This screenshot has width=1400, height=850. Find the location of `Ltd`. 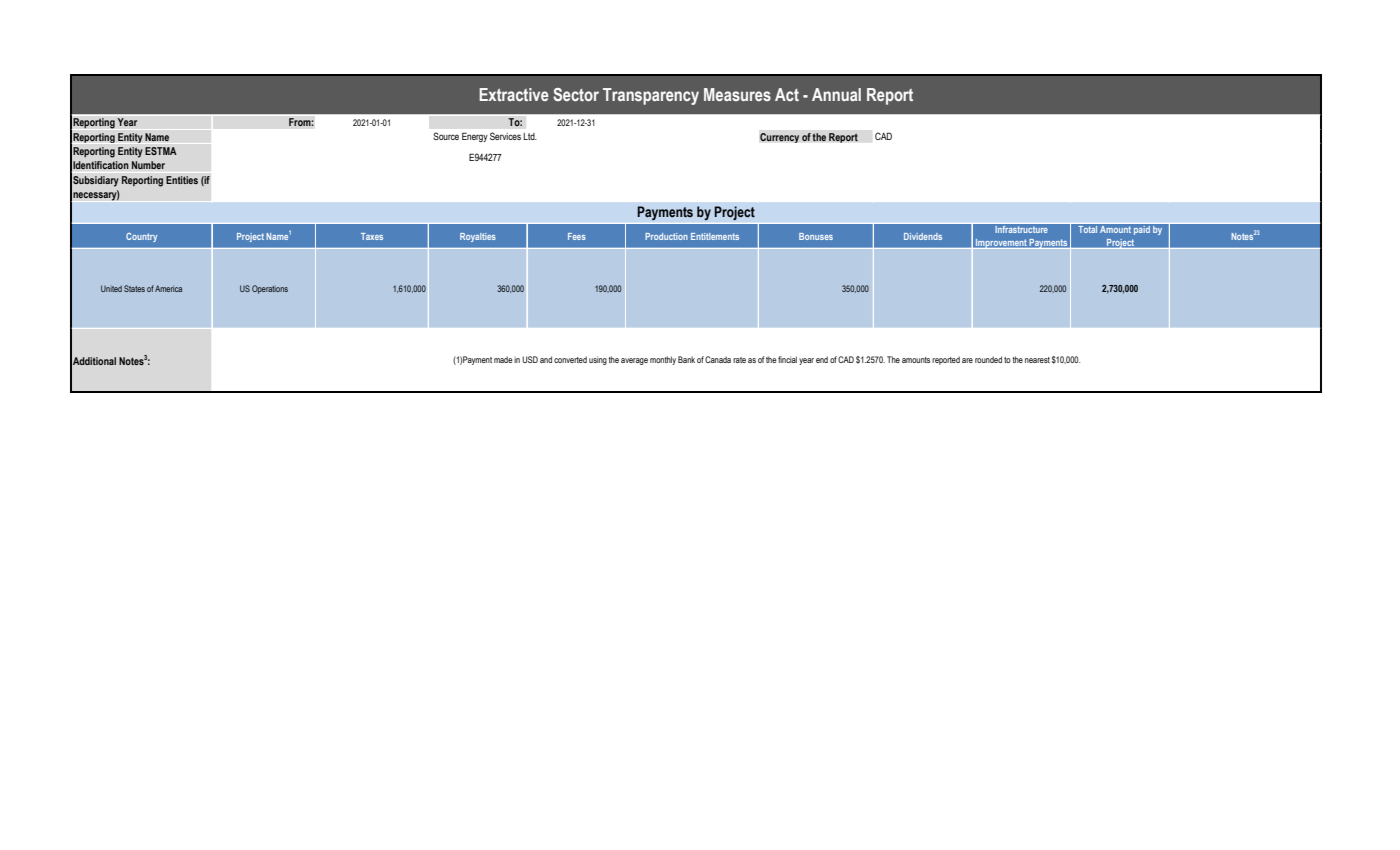

Ltd is located at coordinates (530, 136).
